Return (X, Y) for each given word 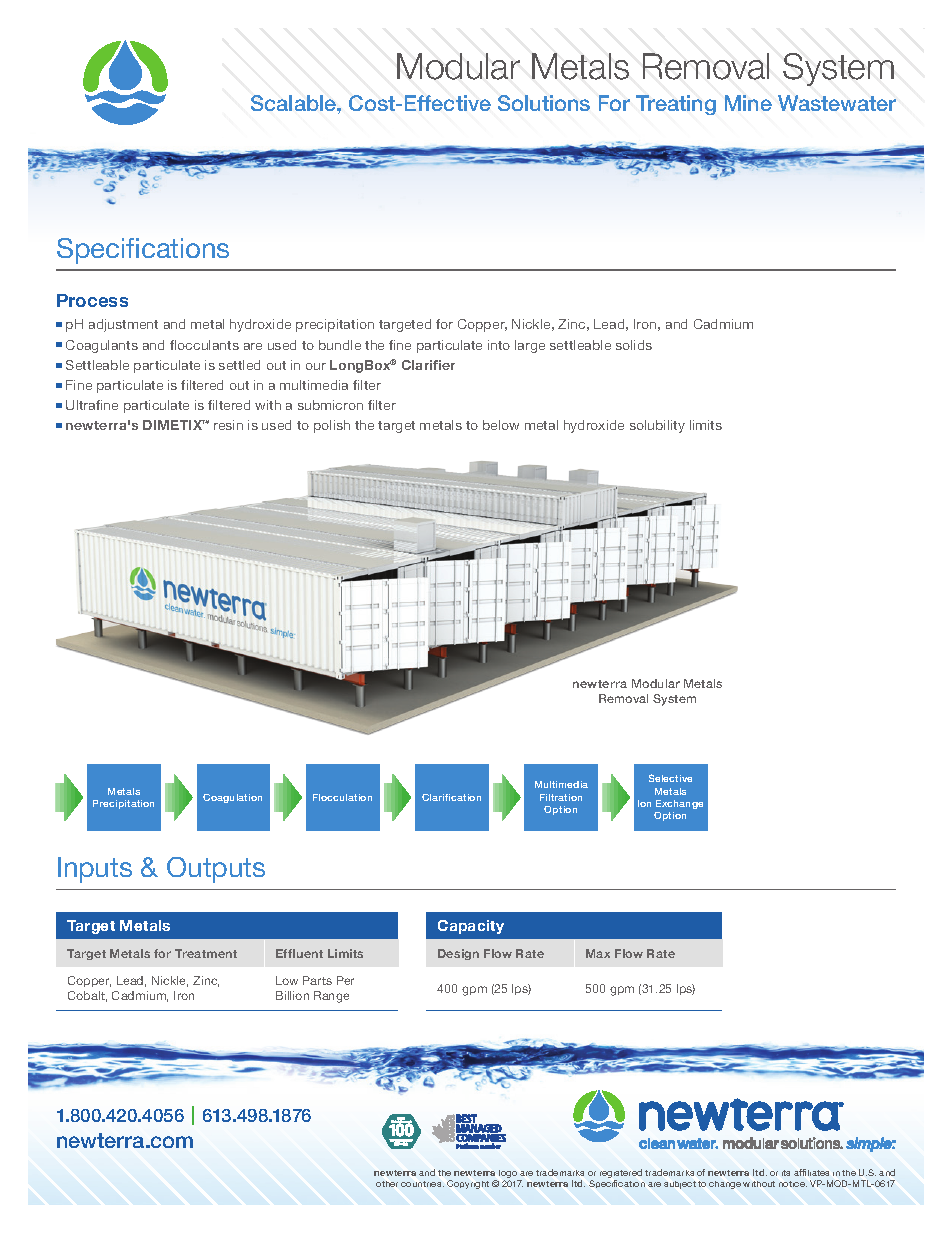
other (387, 1184)
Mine (748, 103)
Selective (670, 778)
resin (228, 425)
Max (598, 953)
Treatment (206, 953)
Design (458, 954)
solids (634, 345)
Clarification (451, 797)
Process (92, 300)
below (501, 425)
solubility (657, 426)
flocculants (204, 345)
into (499, 345)
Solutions (544, 103)
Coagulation (232, 798)
